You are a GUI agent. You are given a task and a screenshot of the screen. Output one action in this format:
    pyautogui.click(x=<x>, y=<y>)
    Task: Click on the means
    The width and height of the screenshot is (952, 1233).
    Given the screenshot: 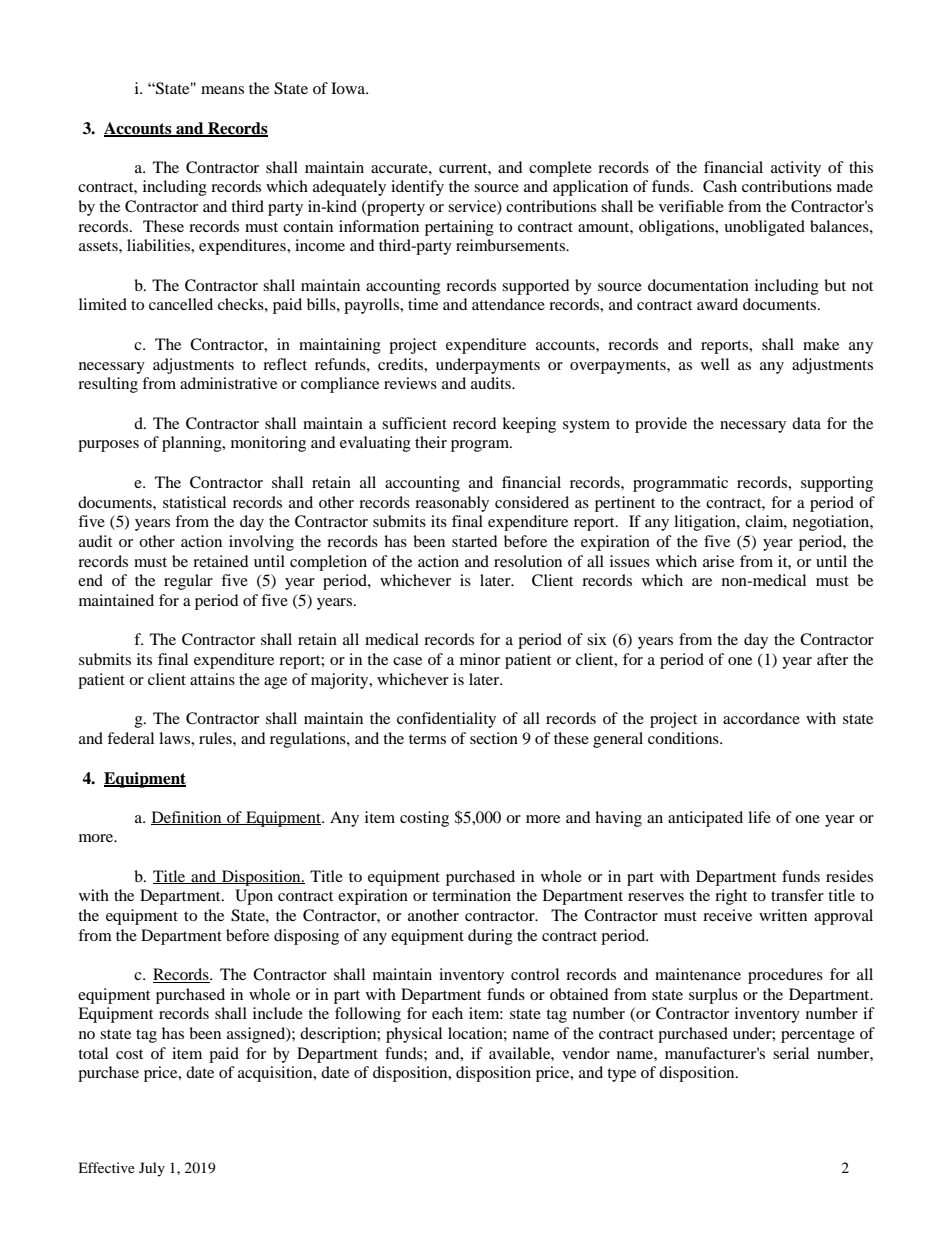 What is the action you would take?
    pyautogui.click(x=222, y=90)
